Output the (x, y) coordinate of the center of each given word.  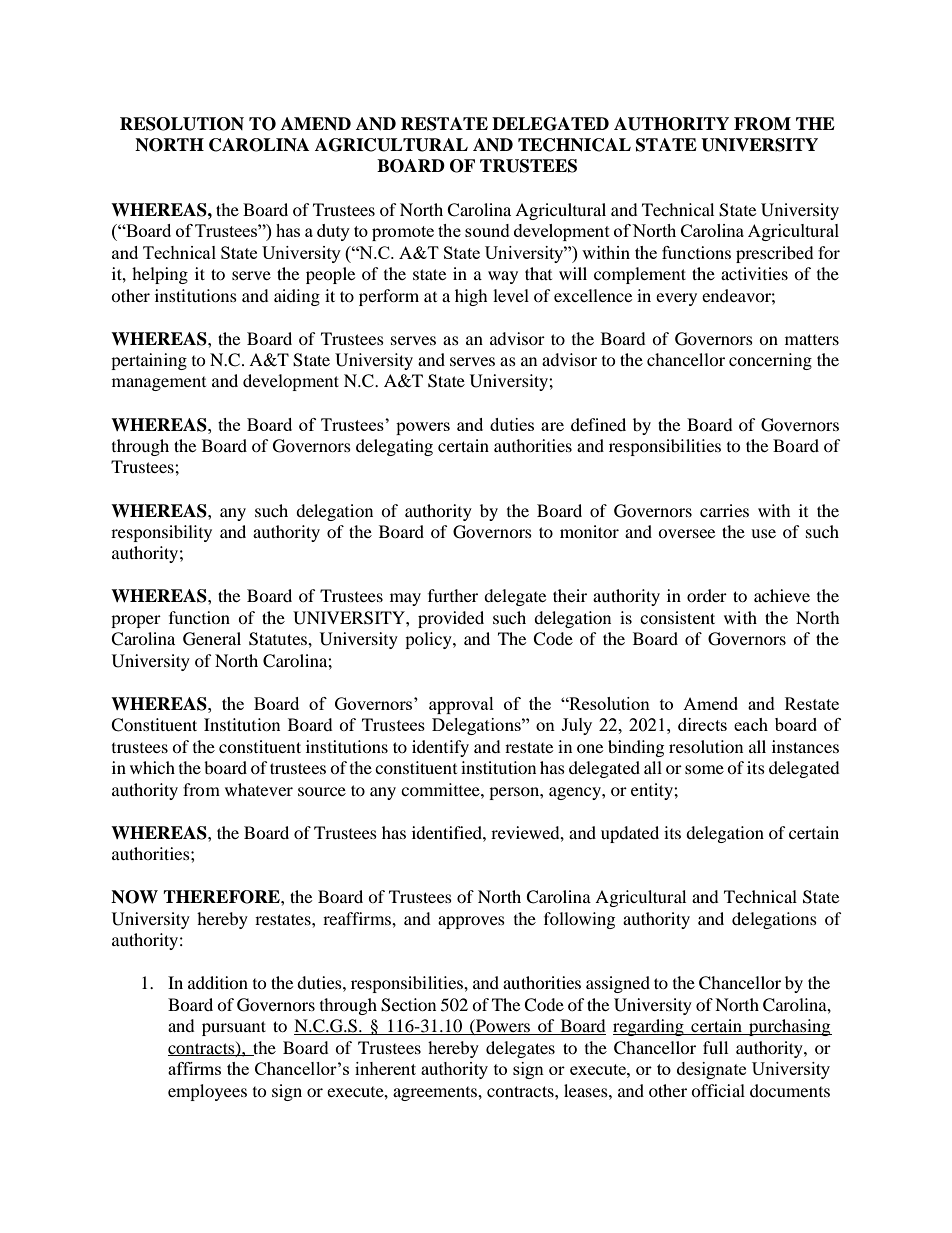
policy (429, 640)
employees (207, 1092)
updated (630, 834)
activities (754, 273)
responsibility (161, 533)
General (212, 639)
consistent (677, 617)
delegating (394, 447)
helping (160, 275)
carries (724, 510)
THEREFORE (222, 897)
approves (471, 922)
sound (487, 230)
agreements (436, 1094)
